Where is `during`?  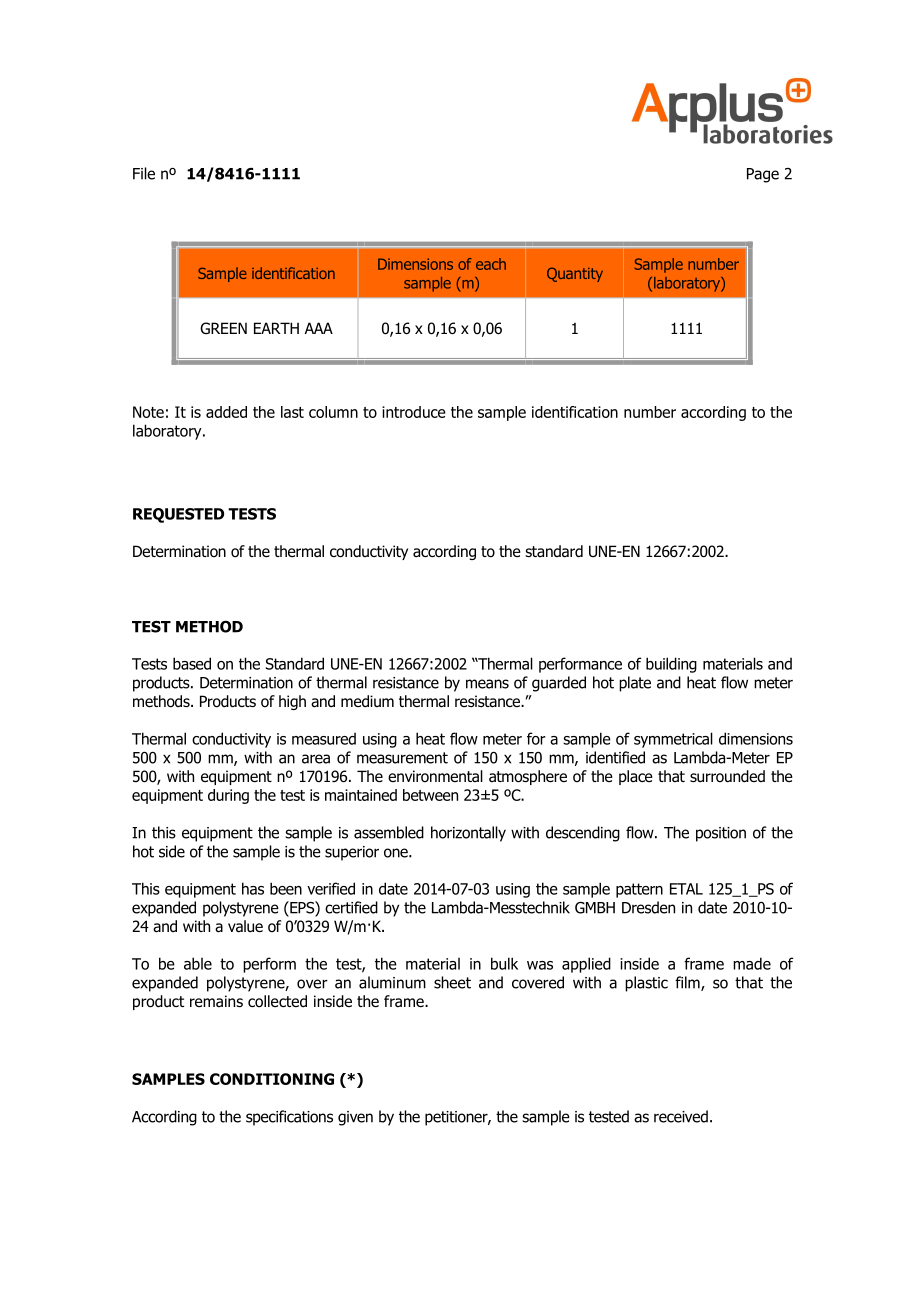 during is located at coordinates (228, 796).
